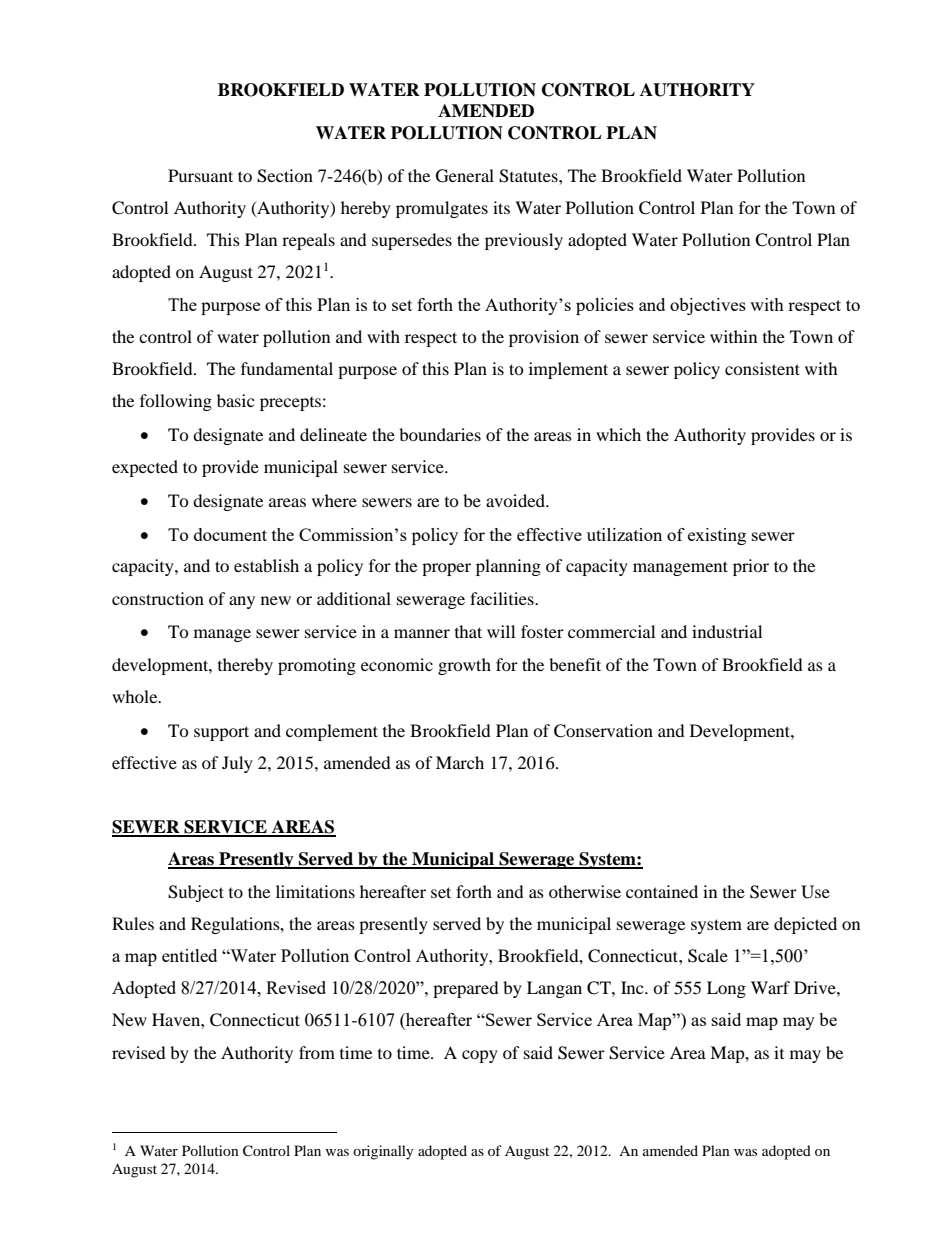  What do you see at coordinates (464, 666) in the screenshot?
I see `growth` at bounding box center [464, 666].
